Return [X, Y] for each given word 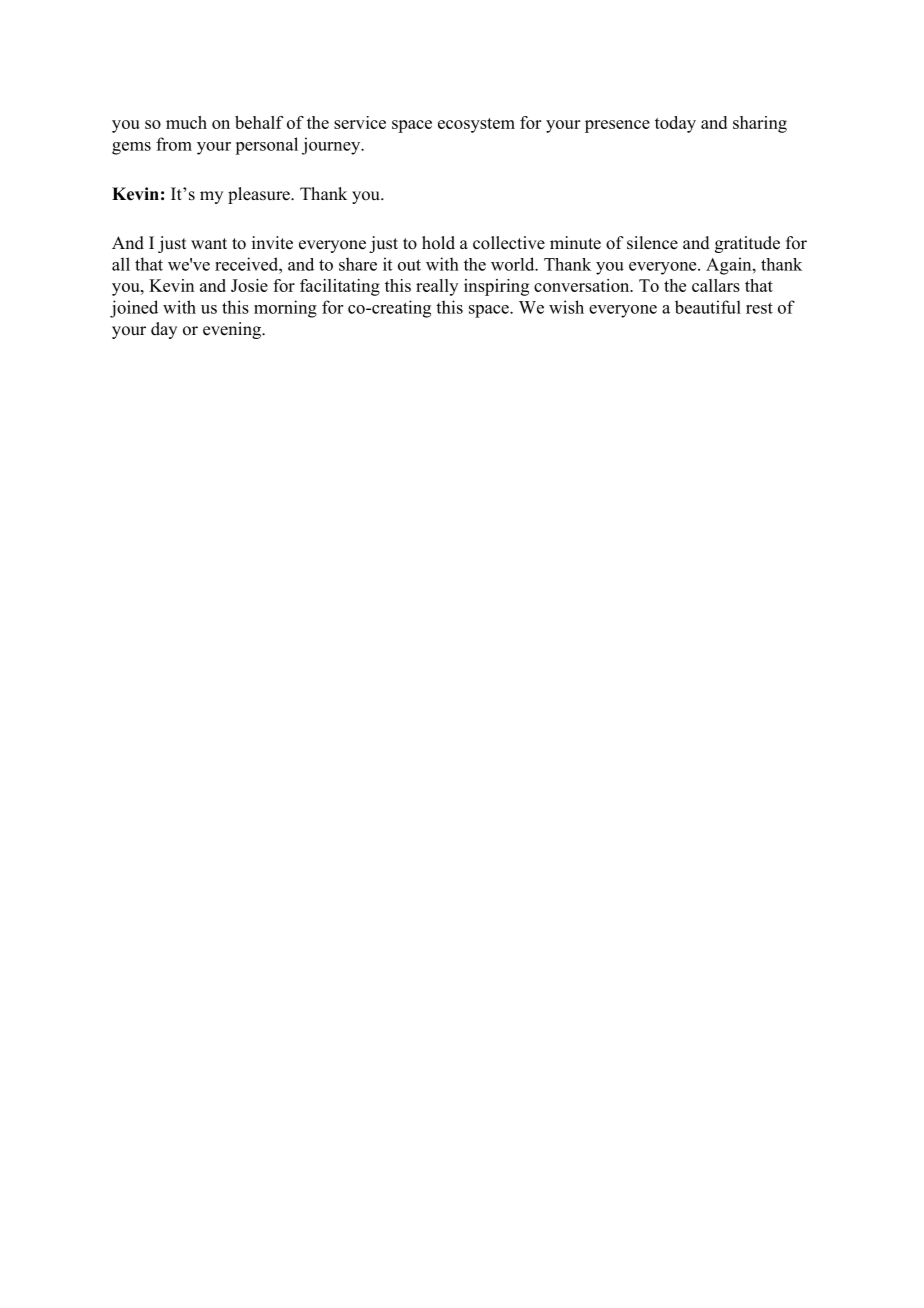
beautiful [708, 307]
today [675, 124]
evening [233, 330]
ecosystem [476, 125]
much [186, 122]
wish [566, 307]
